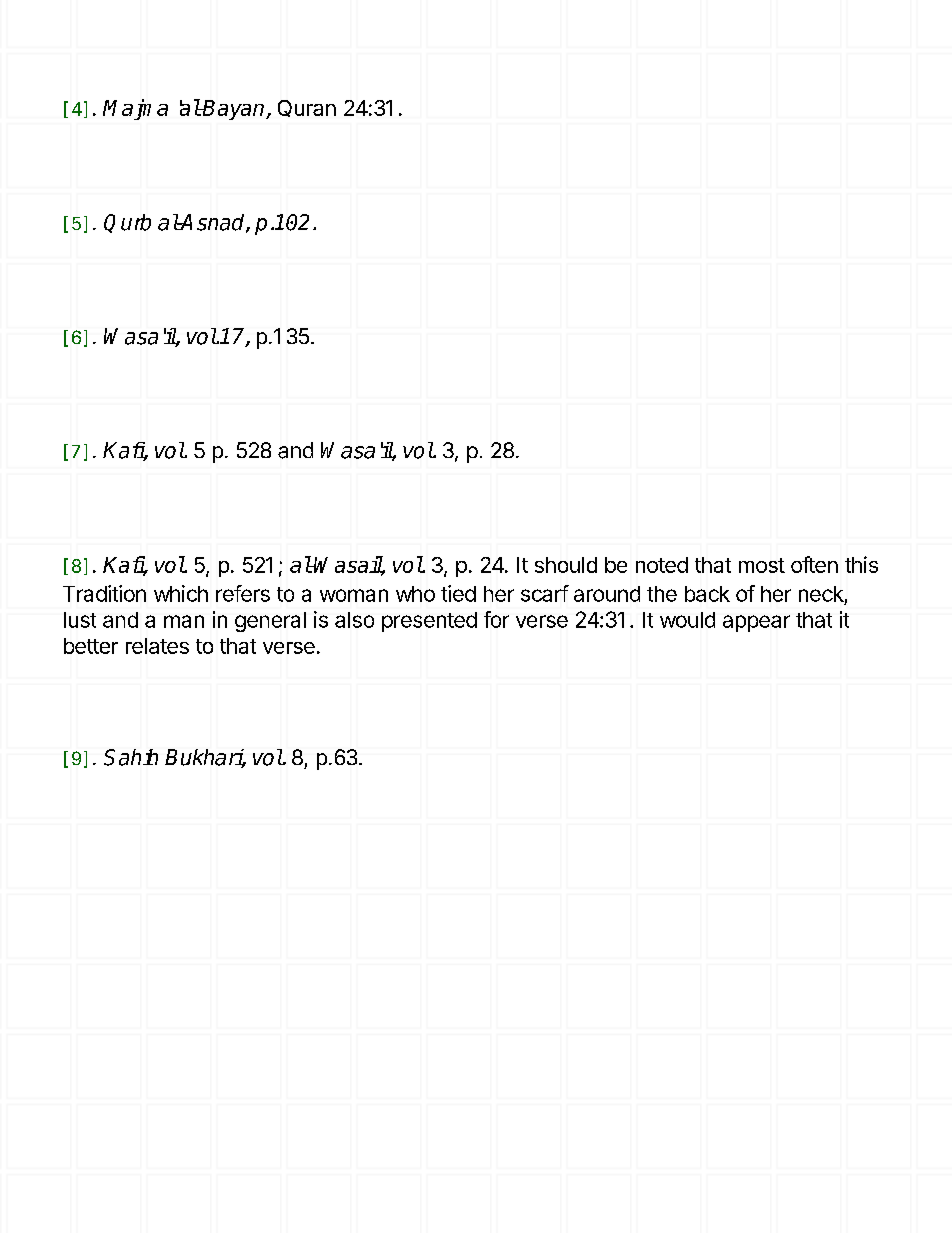  What do you see at coordinates (861, 564) in the screenshot?
I see `this` at bounding box center [861, 564].
